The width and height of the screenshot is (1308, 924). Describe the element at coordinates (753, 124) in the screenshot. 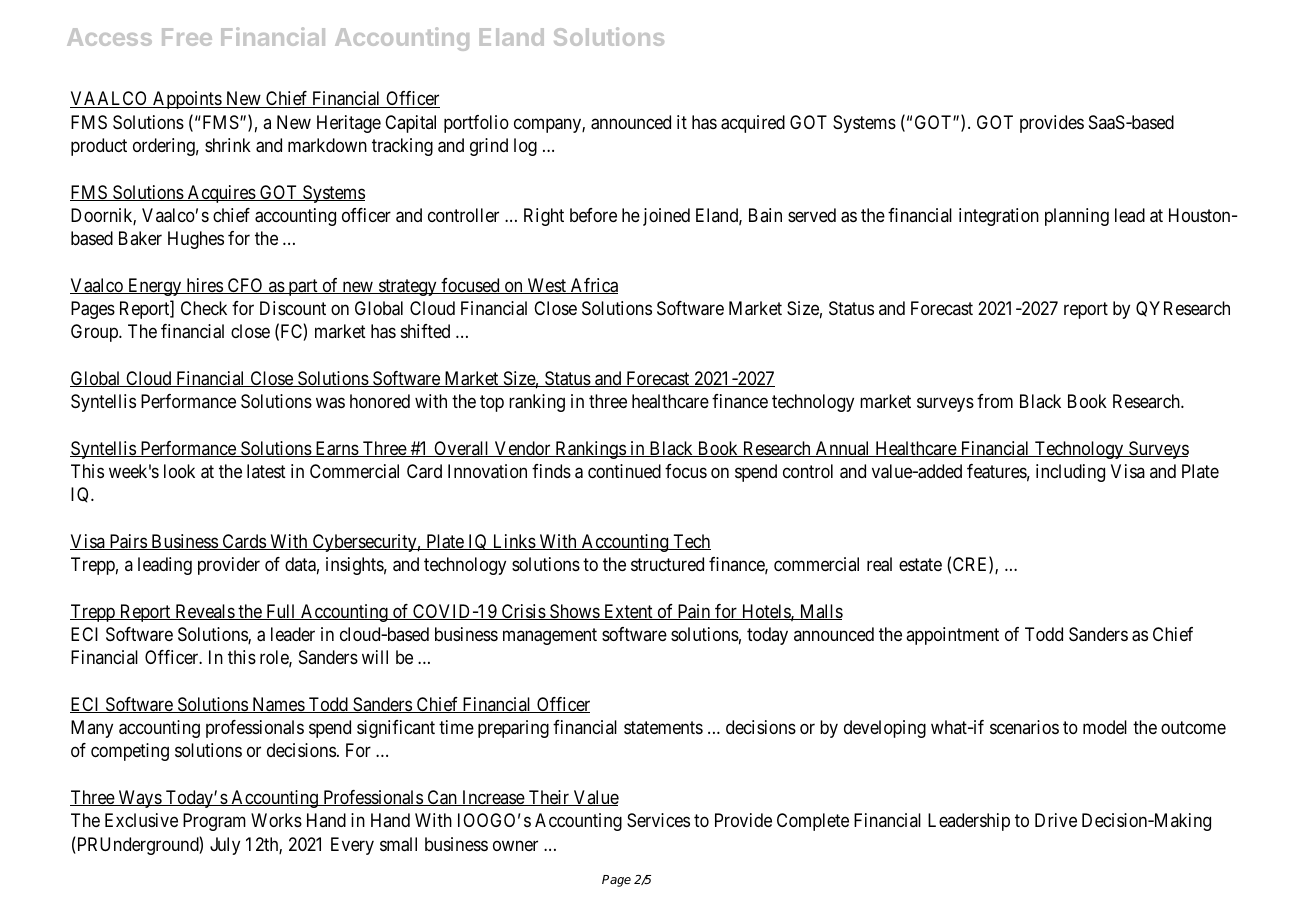

I see `acquired` at that location.
